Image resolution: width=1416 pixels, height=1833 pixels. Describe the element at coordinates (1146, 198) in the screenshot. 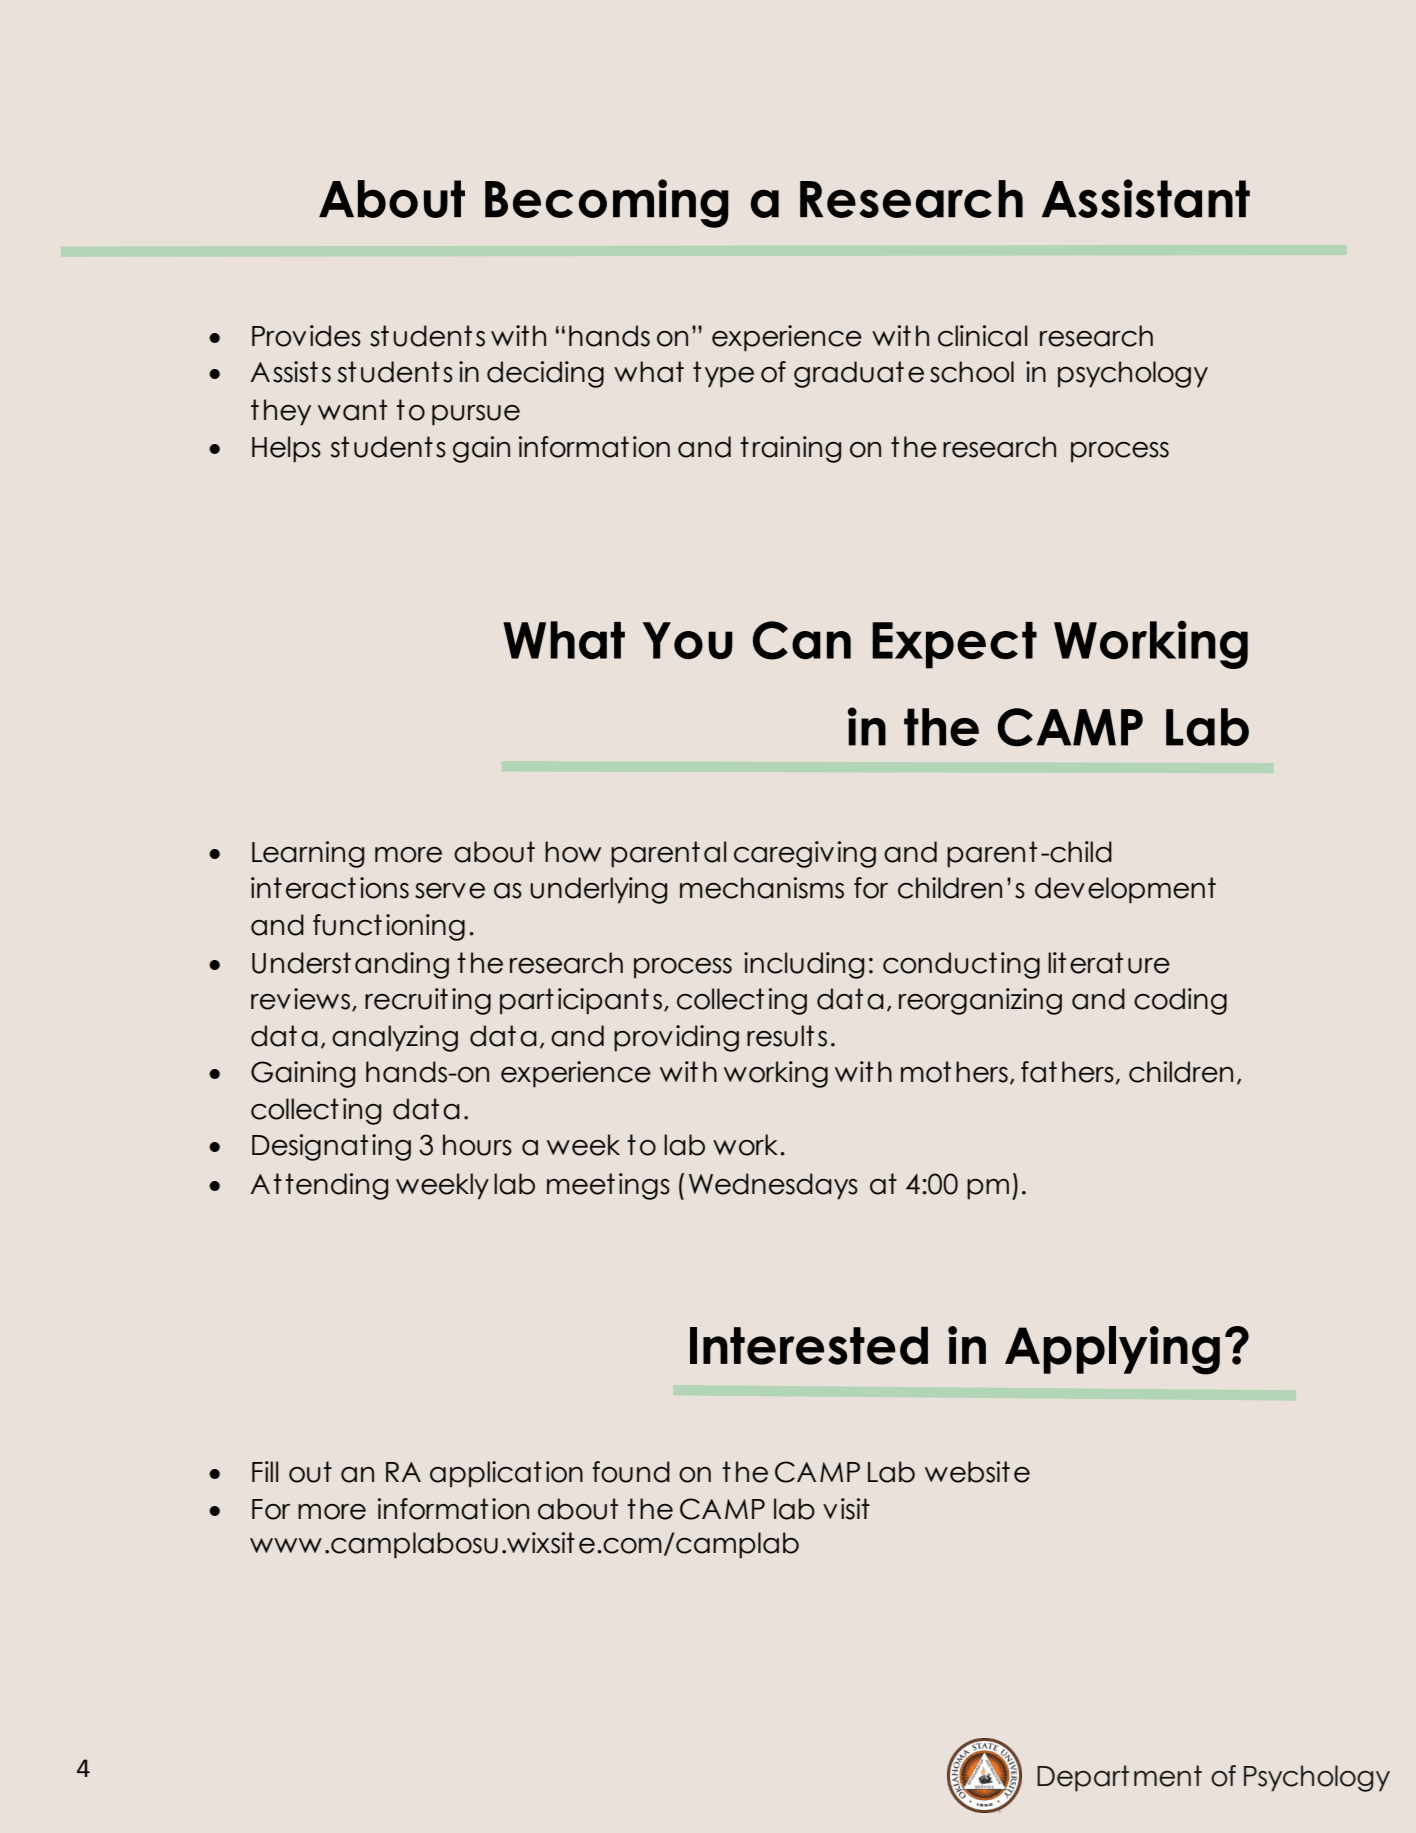

I see `Assistant` at that location.
